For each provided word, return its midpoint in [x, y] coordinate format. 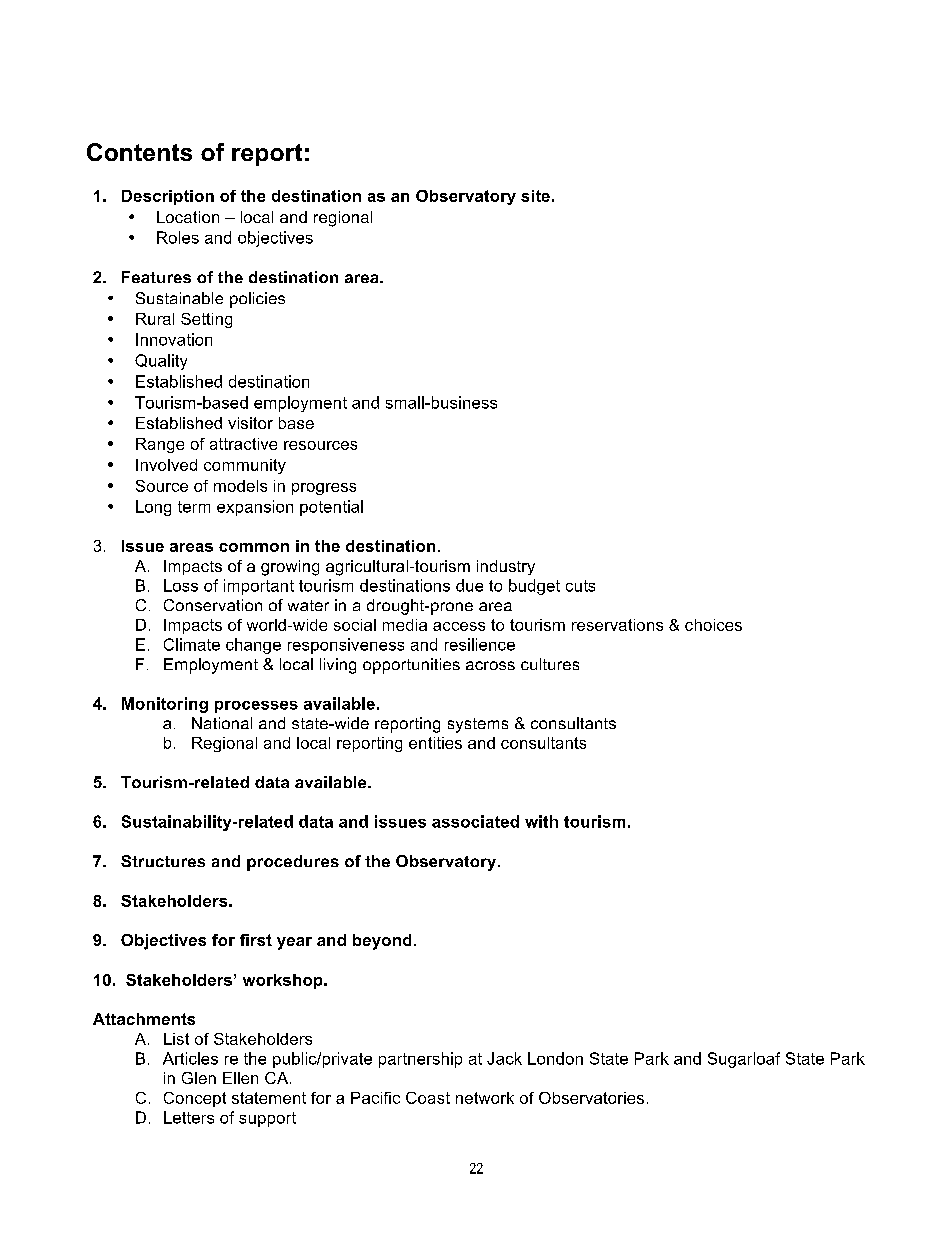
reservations [617, 625]
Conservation [213, 605]
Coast [428, 1098]
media [405, 625]
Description [168, 197]
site [535, 196]
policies [257, 300]
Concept [195, 1099]
